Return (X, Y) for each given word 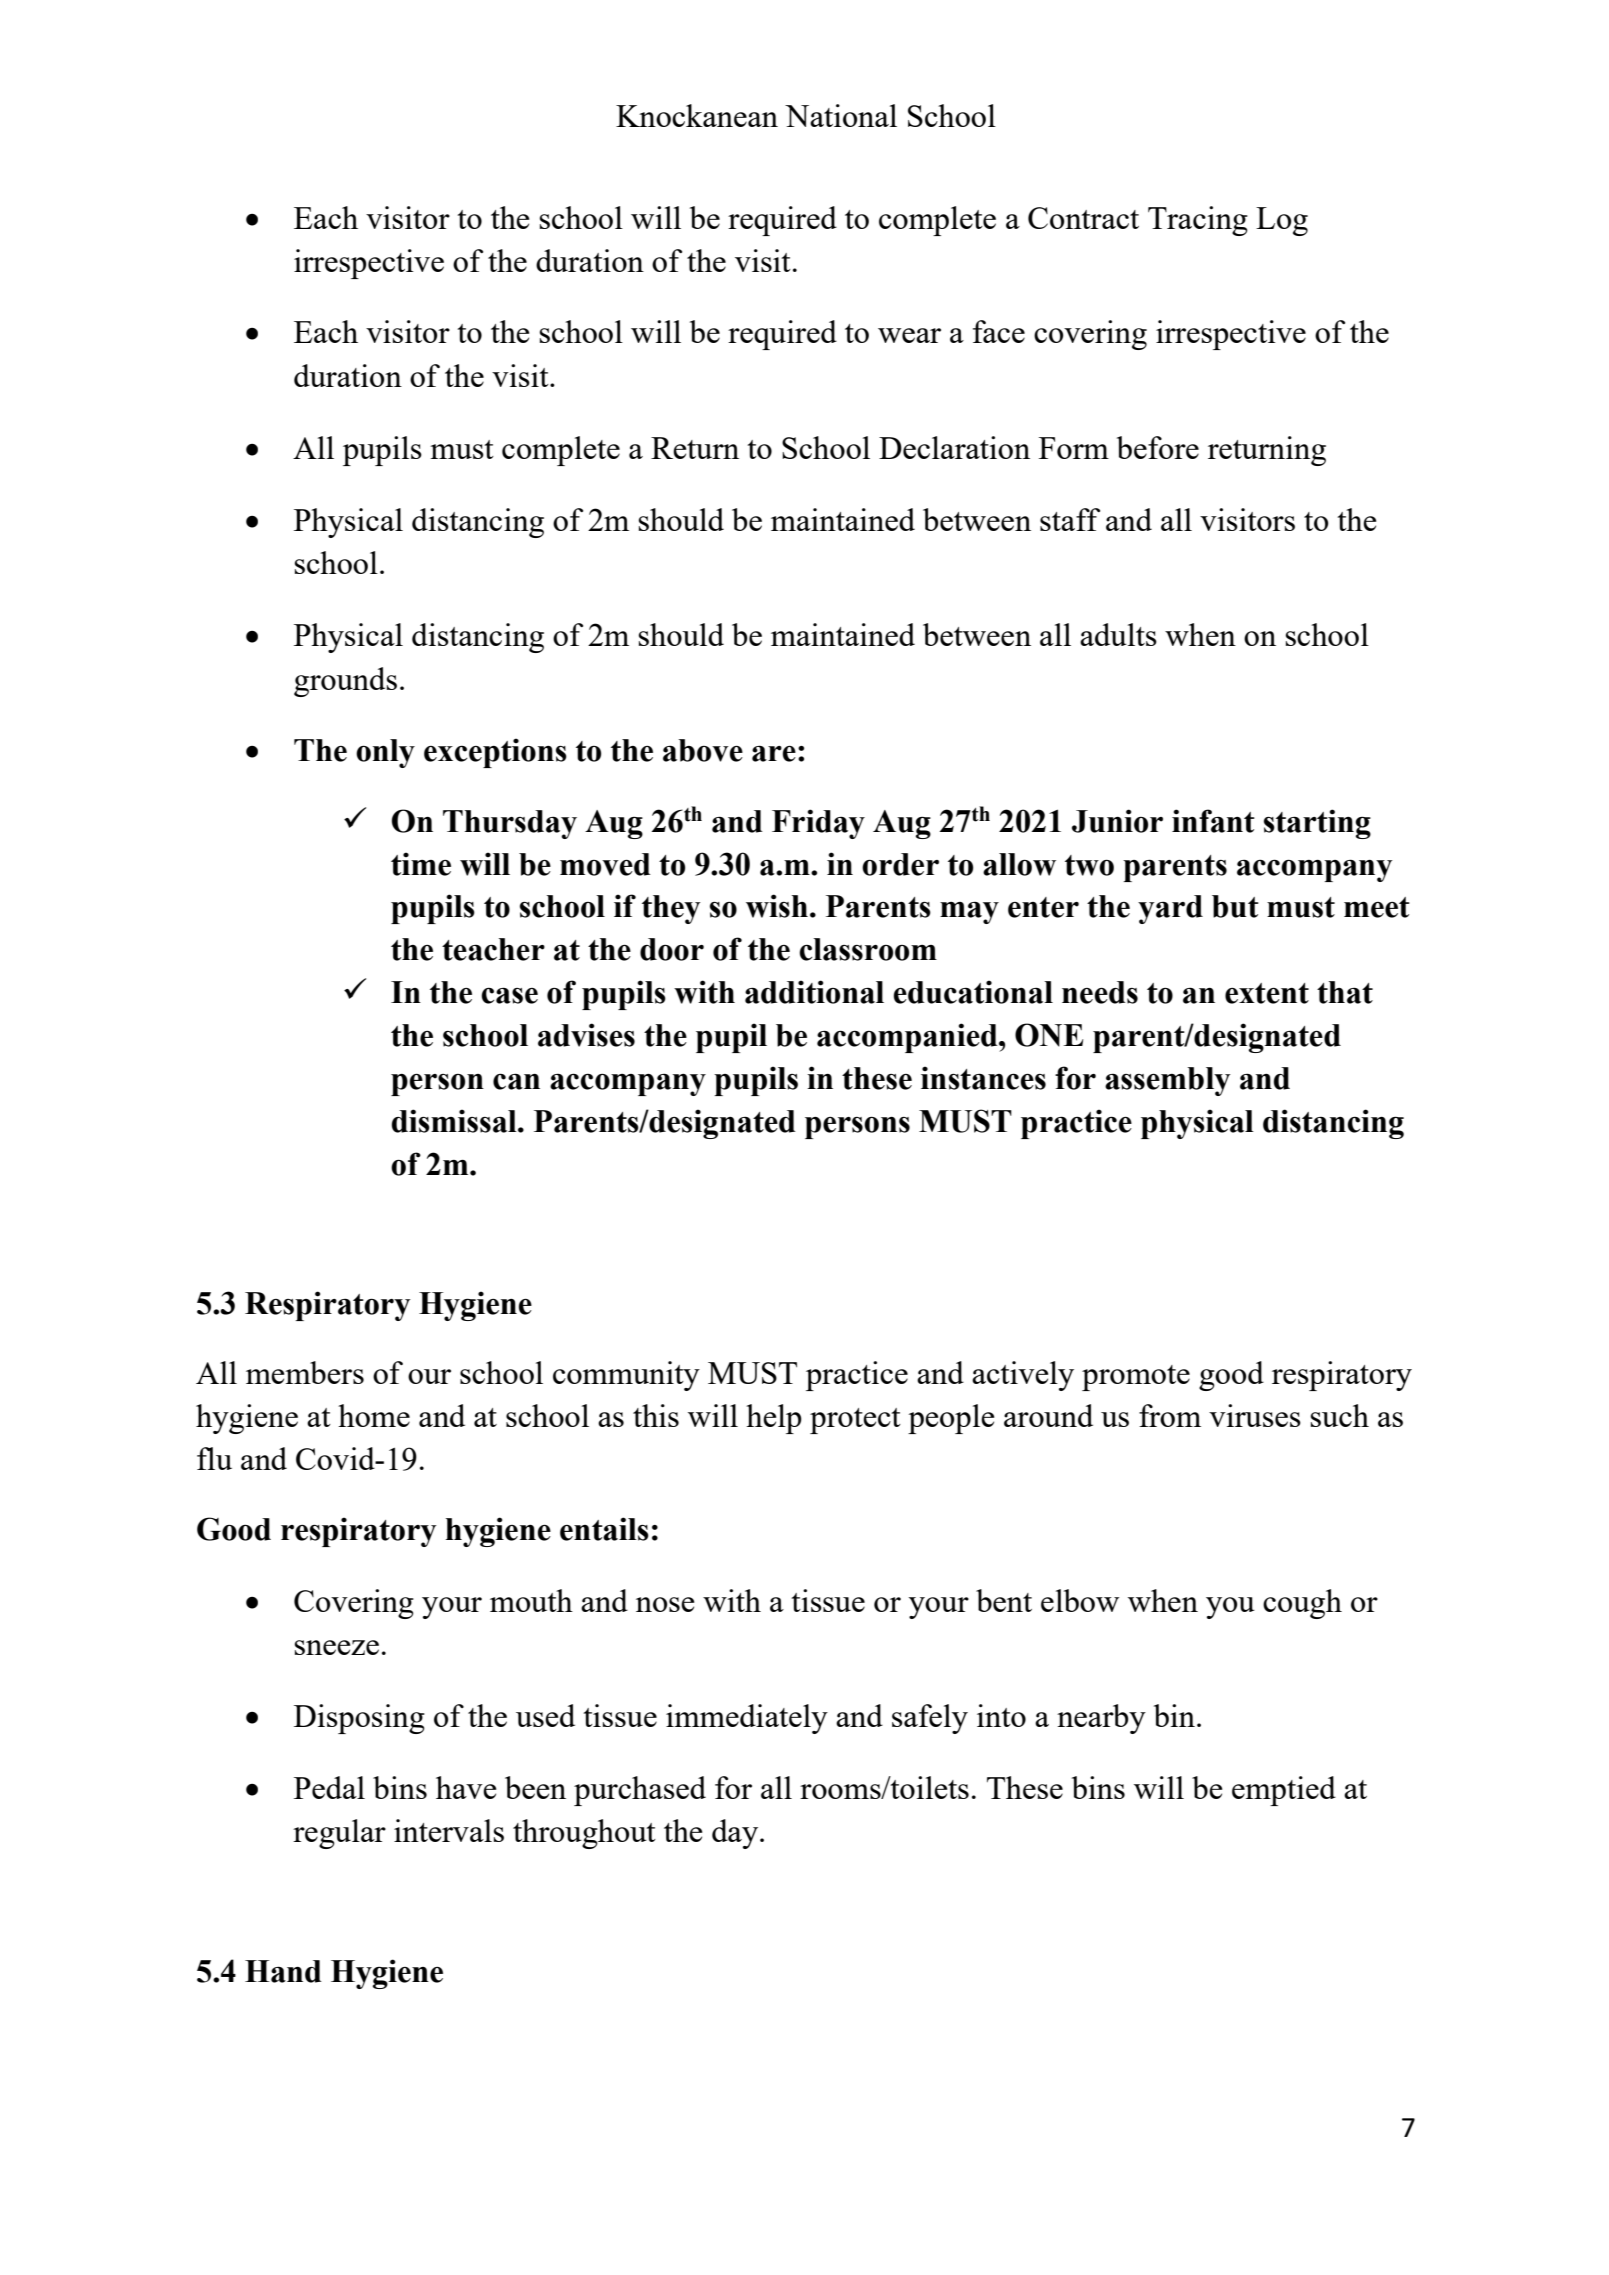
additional (814, 992)
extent (1267, 993)
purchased (640, 1791)
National (841, 115)
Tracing (1198, 221)
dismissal (455, 1121)
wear (909, 335)
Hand (283, 1971)
